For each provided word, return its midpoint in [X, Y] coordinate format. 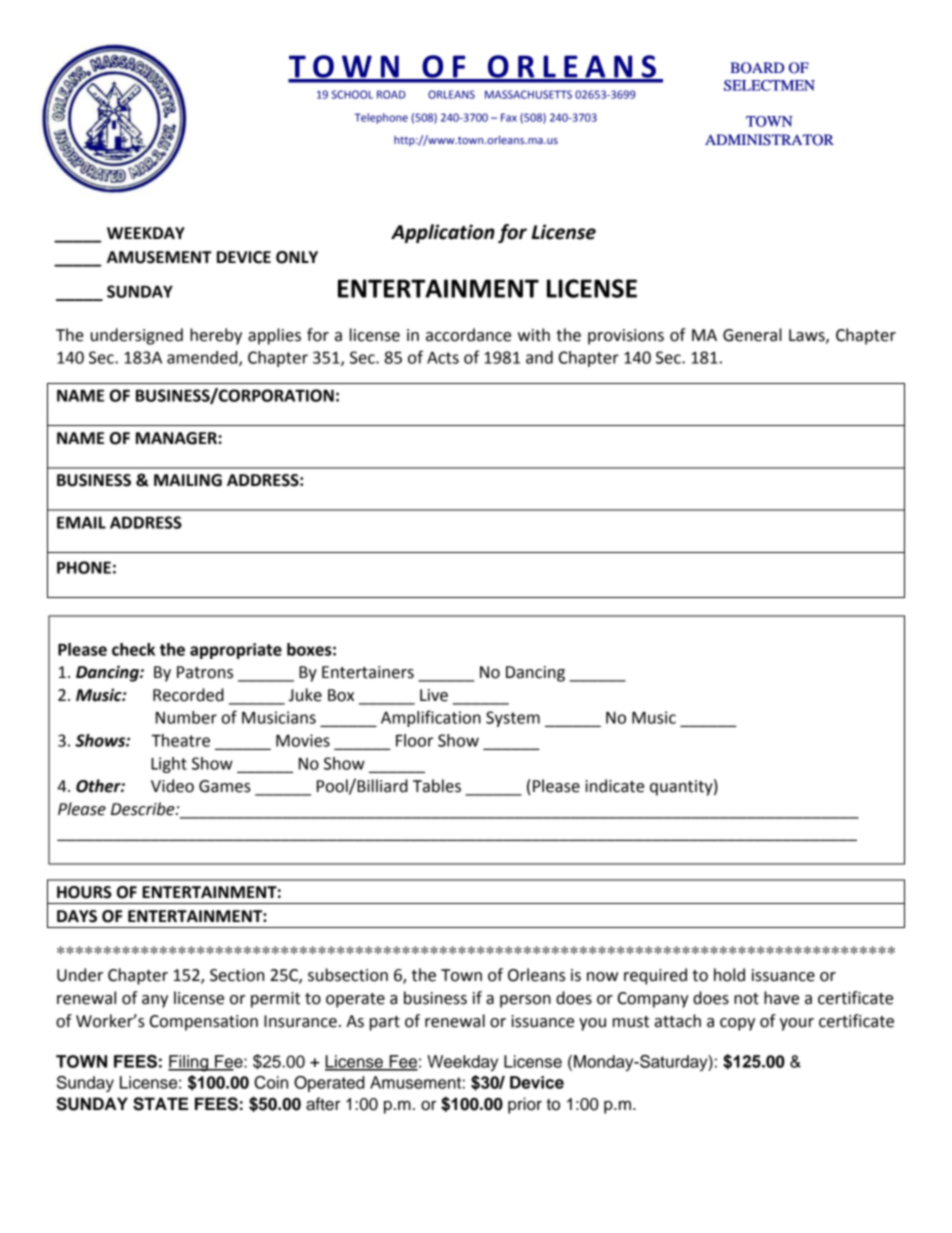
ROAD [391, 94]
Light [169, 765]
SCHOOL [352, 94]
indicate [614, 786]
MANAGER [177, 438]
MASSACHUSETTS [528, 94]
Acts [443, 358]
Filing [189, 1063]
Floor [414, 740]
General [752, 335]
